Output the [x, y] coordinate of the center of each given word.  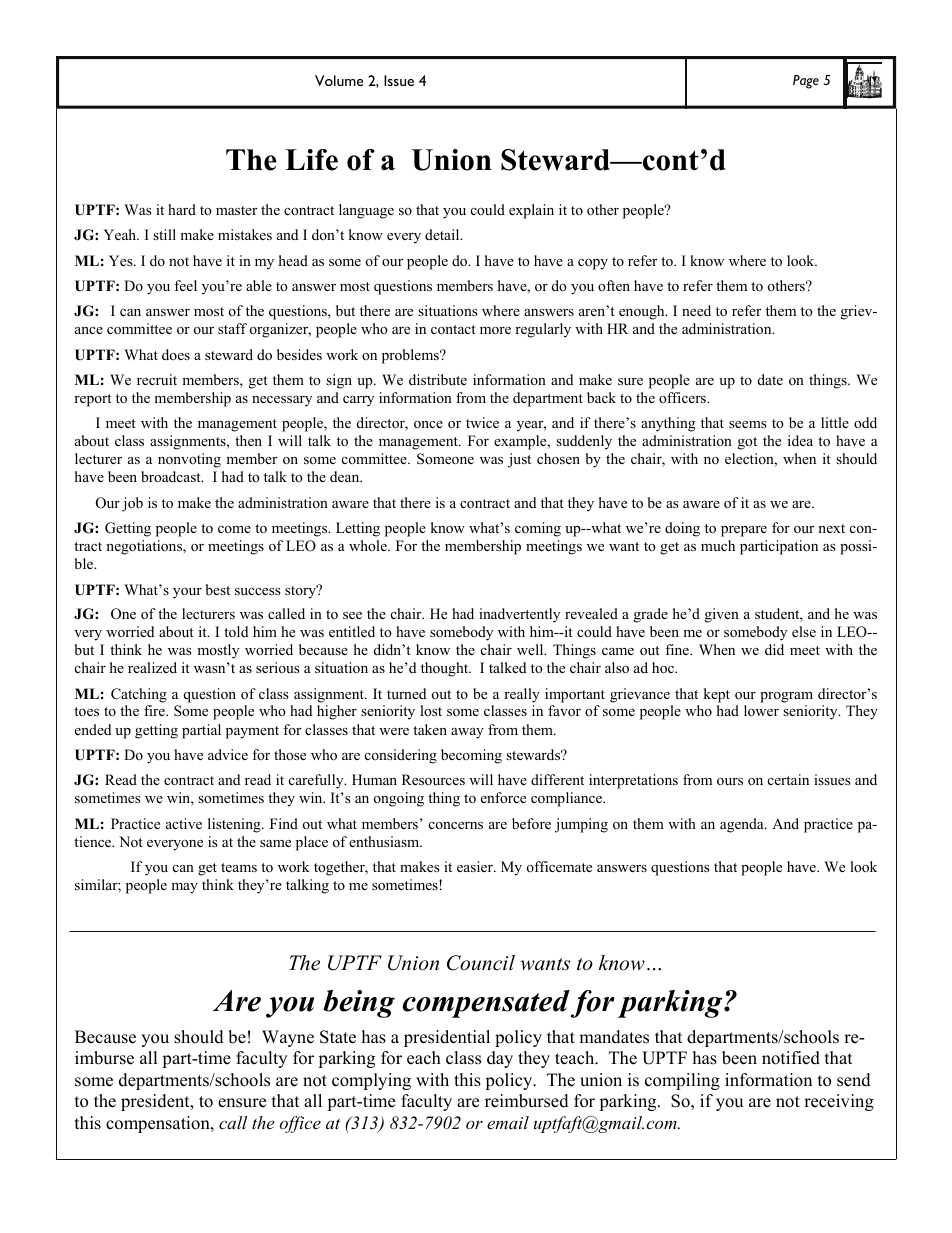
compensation [159, 1124]
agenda [743, 825]
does [176, 354]
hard [182, 209]
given [722, 615]
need [696, 310]
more [495, 330]
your [187, 593]
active [184, 823]
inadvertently [519, 615]
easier [476, 866]
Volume [339, 80]
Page [806, 82]
